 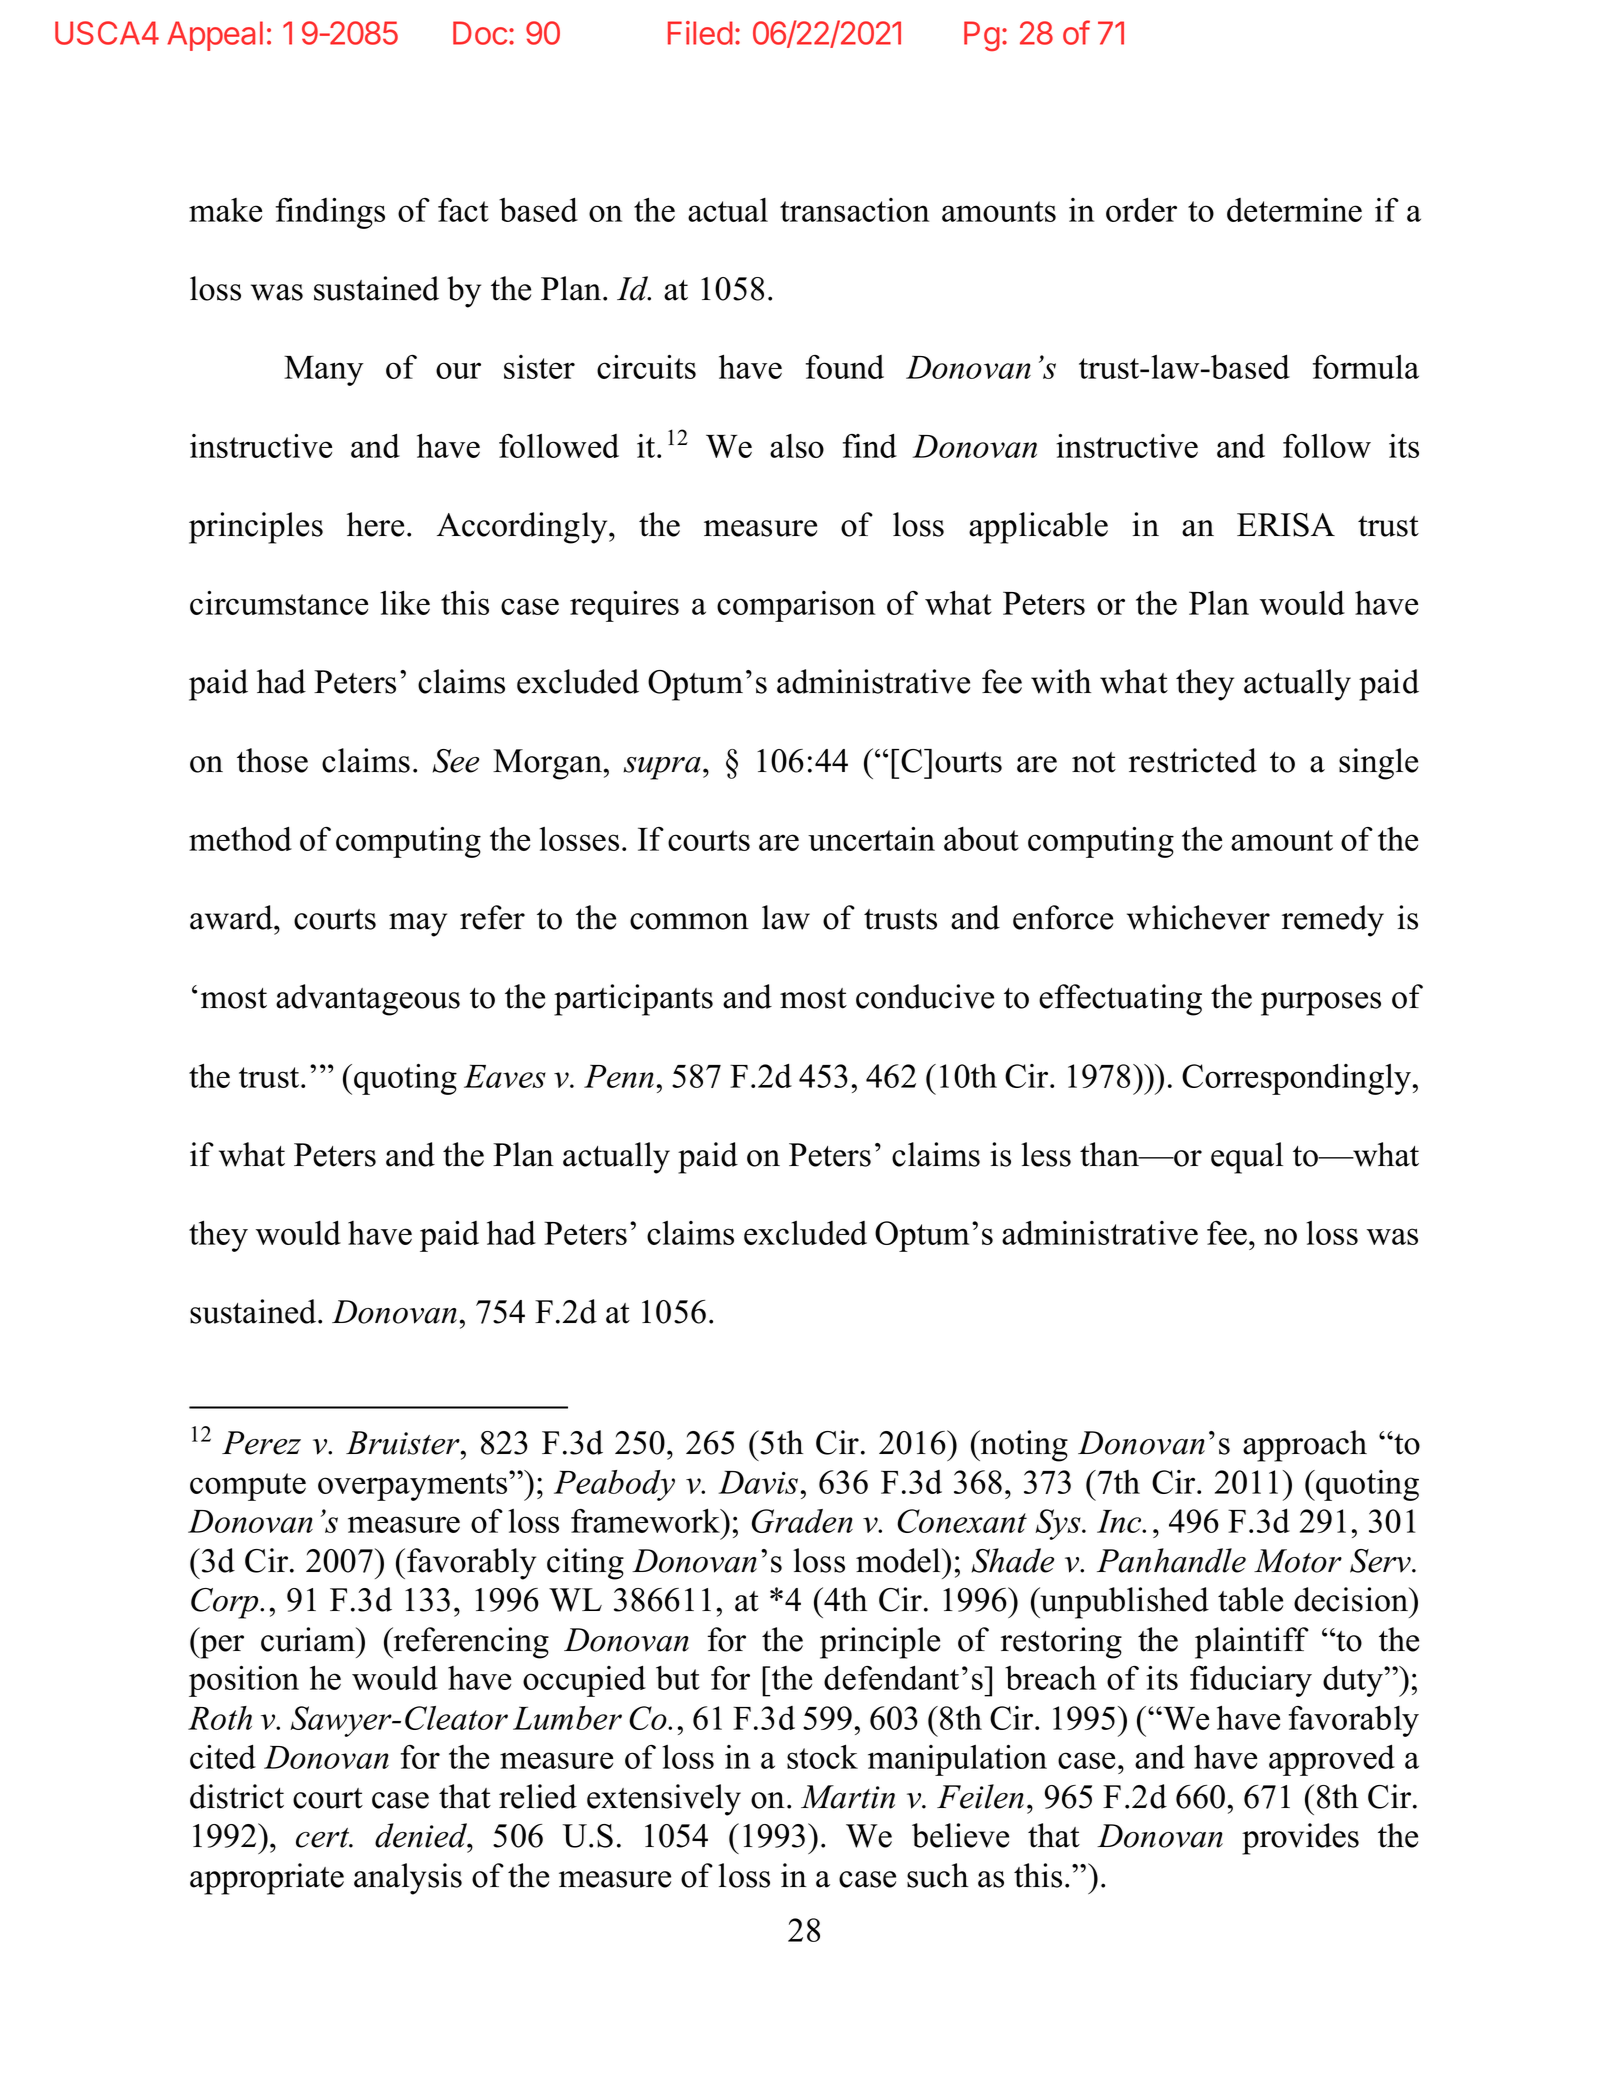 I want to click on approach, so click(x=1305, y=1446).
